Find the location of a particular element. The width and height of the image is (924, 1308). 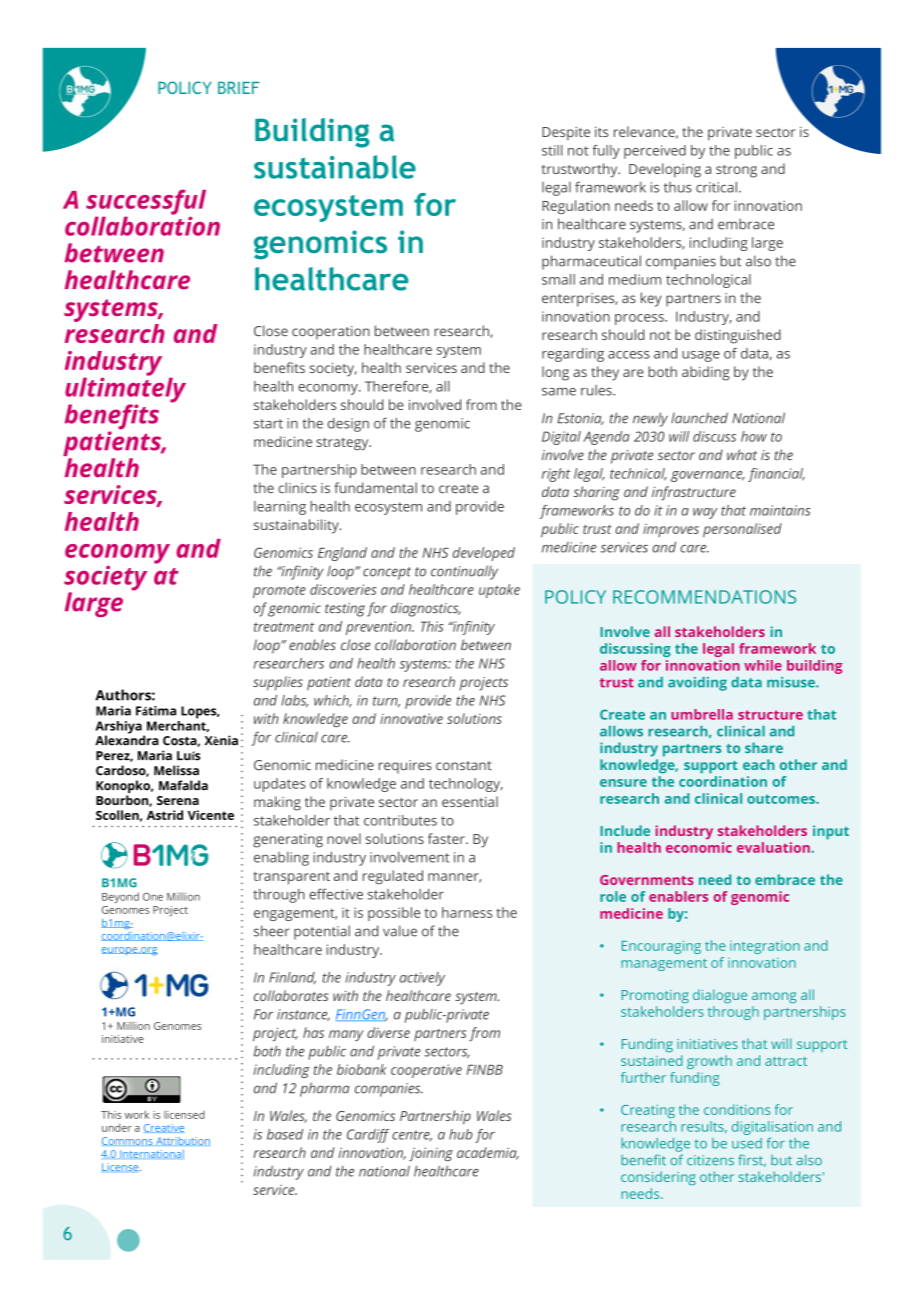

BRIEF is located at coordinates (239, 87).
